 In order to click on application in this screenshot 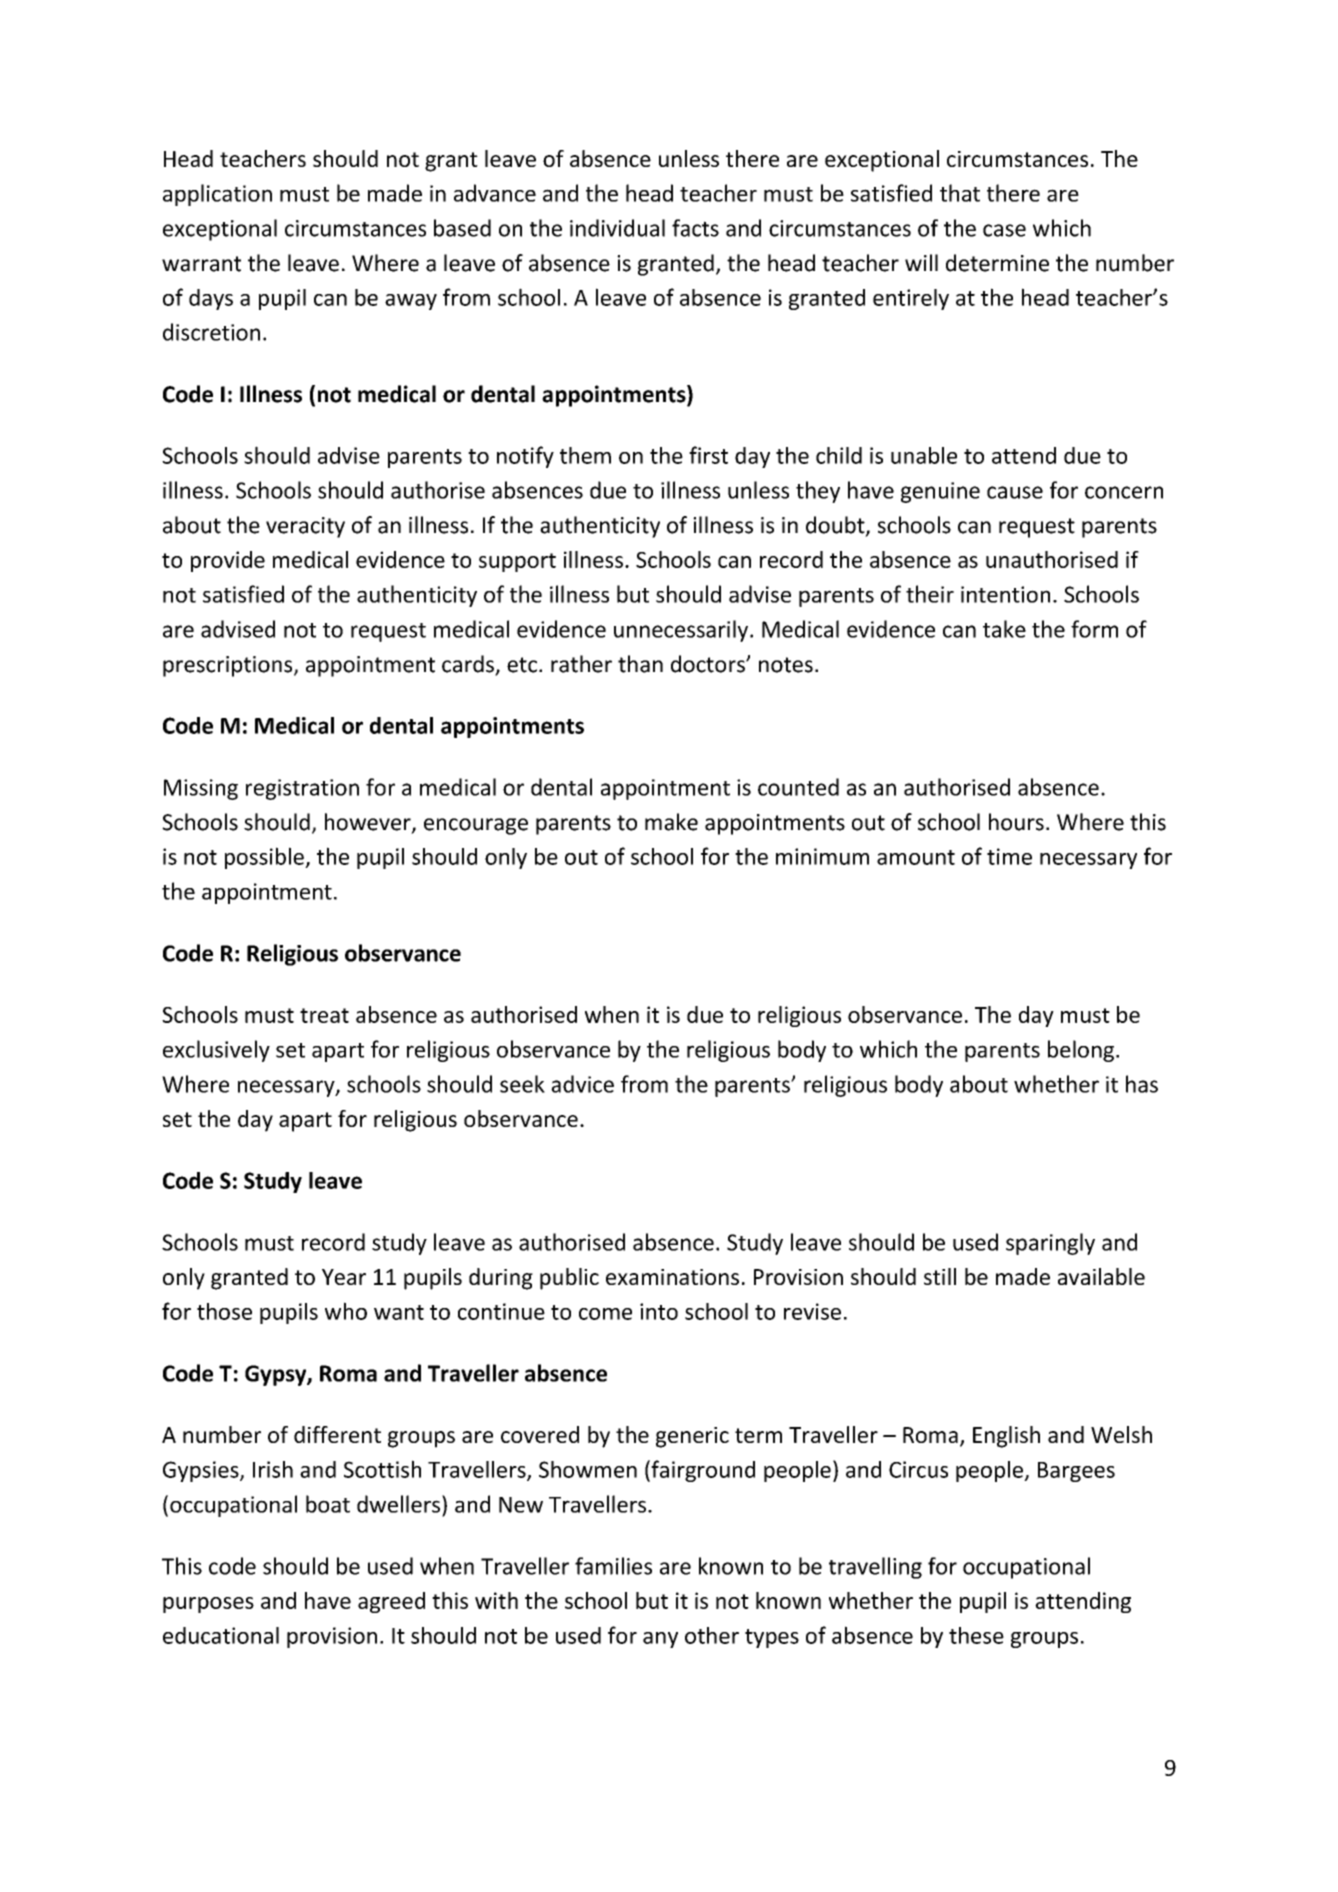, I will do `click(217, 195)`.
